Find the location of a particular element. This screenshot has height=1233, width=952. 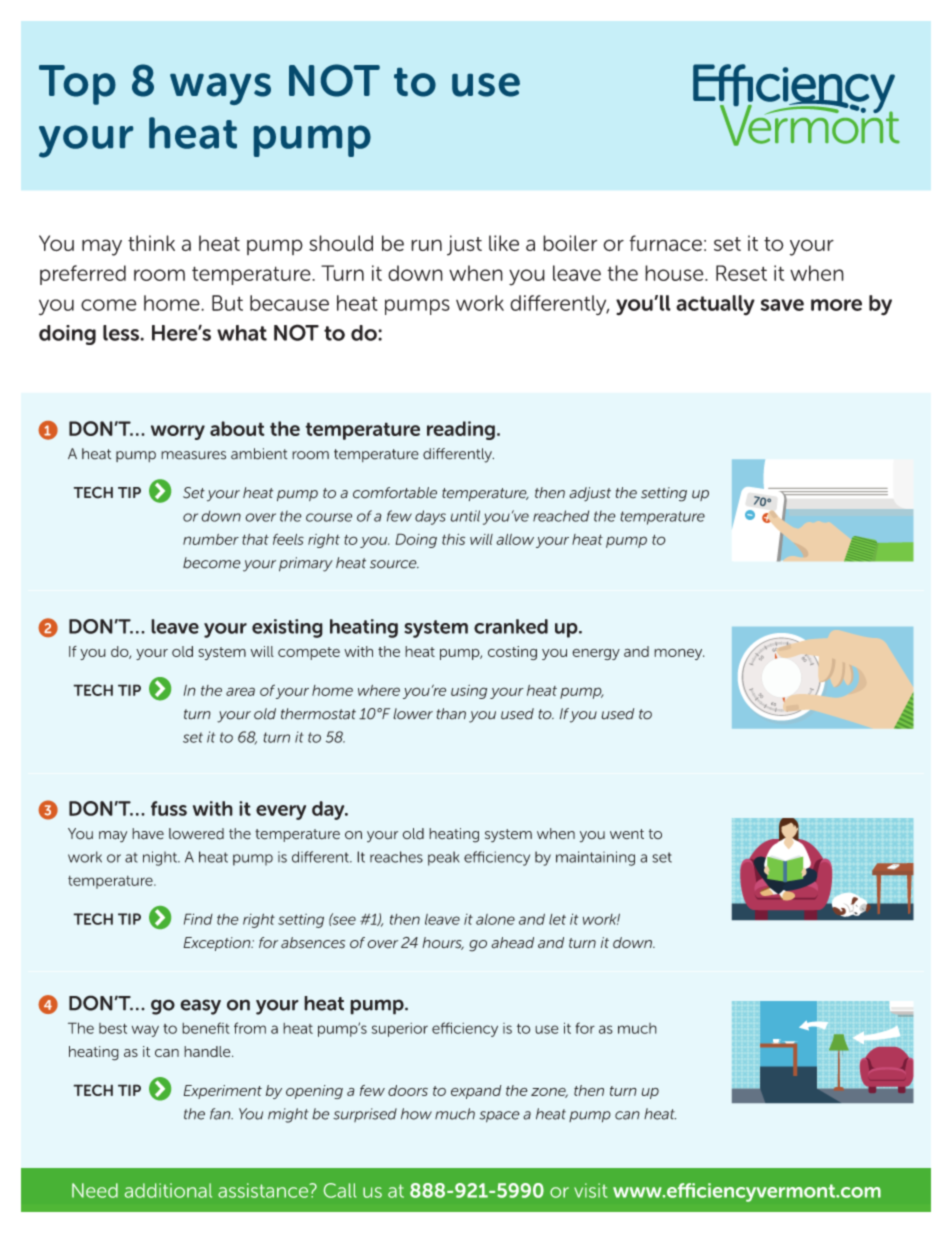

ways is located at coordinates (220, 89).
